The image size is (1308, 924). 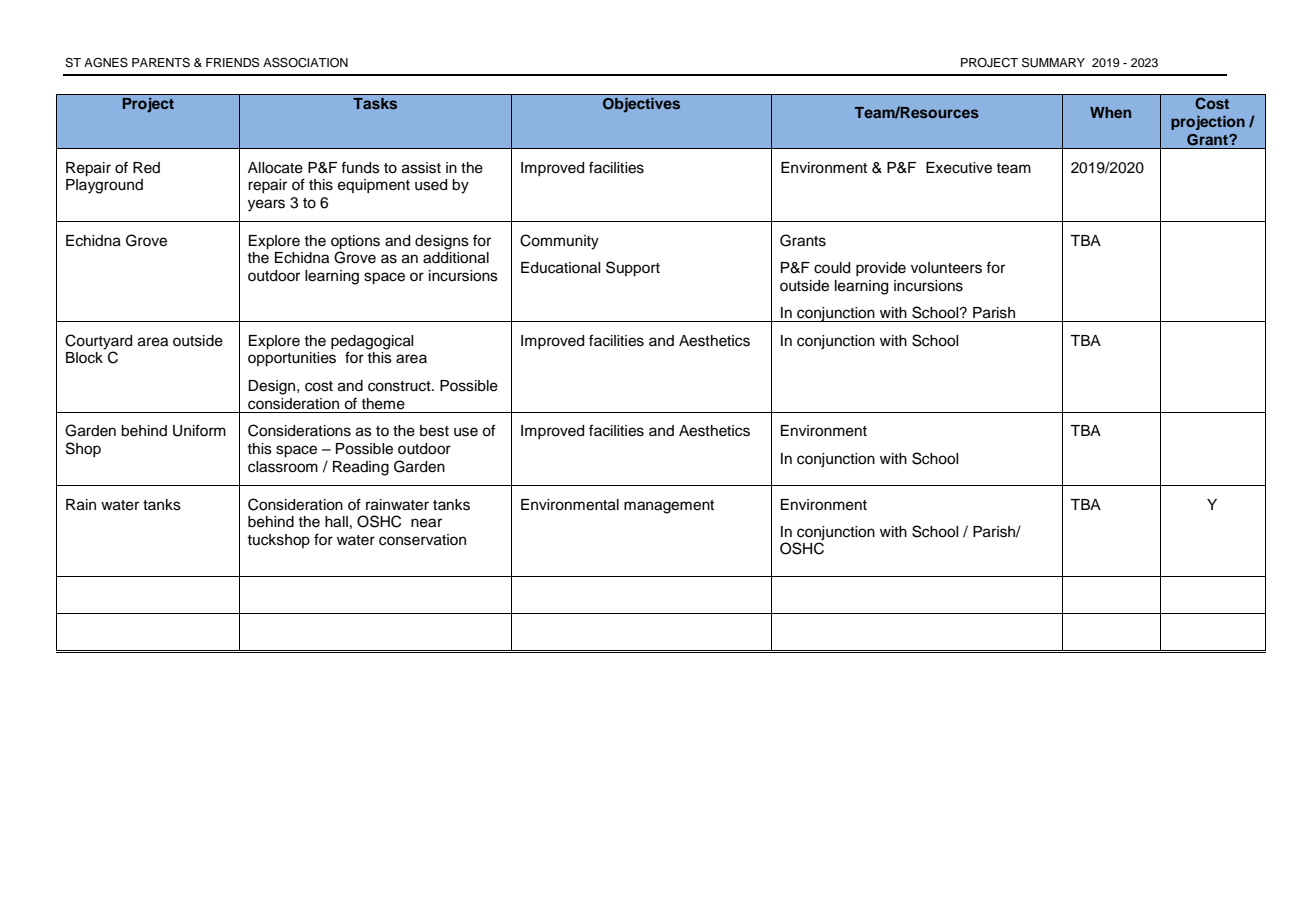 I want to click on volunteers, so click(x=946, y=268).
